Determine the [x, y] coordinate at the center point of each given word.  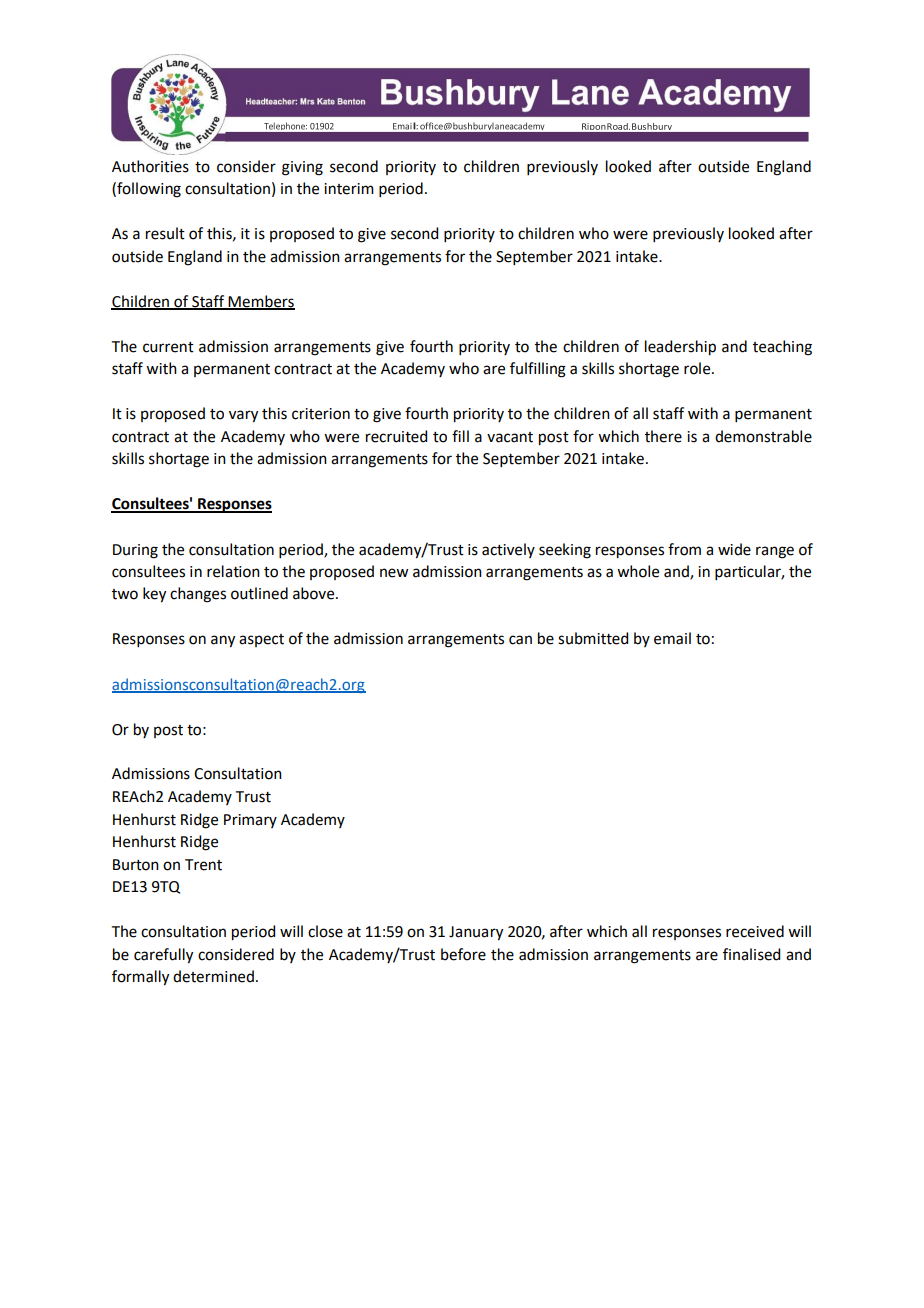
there [663, 436]
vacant [510, 437]
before [463, 954]
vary [243, 416]
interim [349, 189]
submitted [593, 638]
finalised [751, 954]
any [223, 641]
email [672, 638]
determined [213, 976]
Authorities [150, 166]
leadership [680, 348]
